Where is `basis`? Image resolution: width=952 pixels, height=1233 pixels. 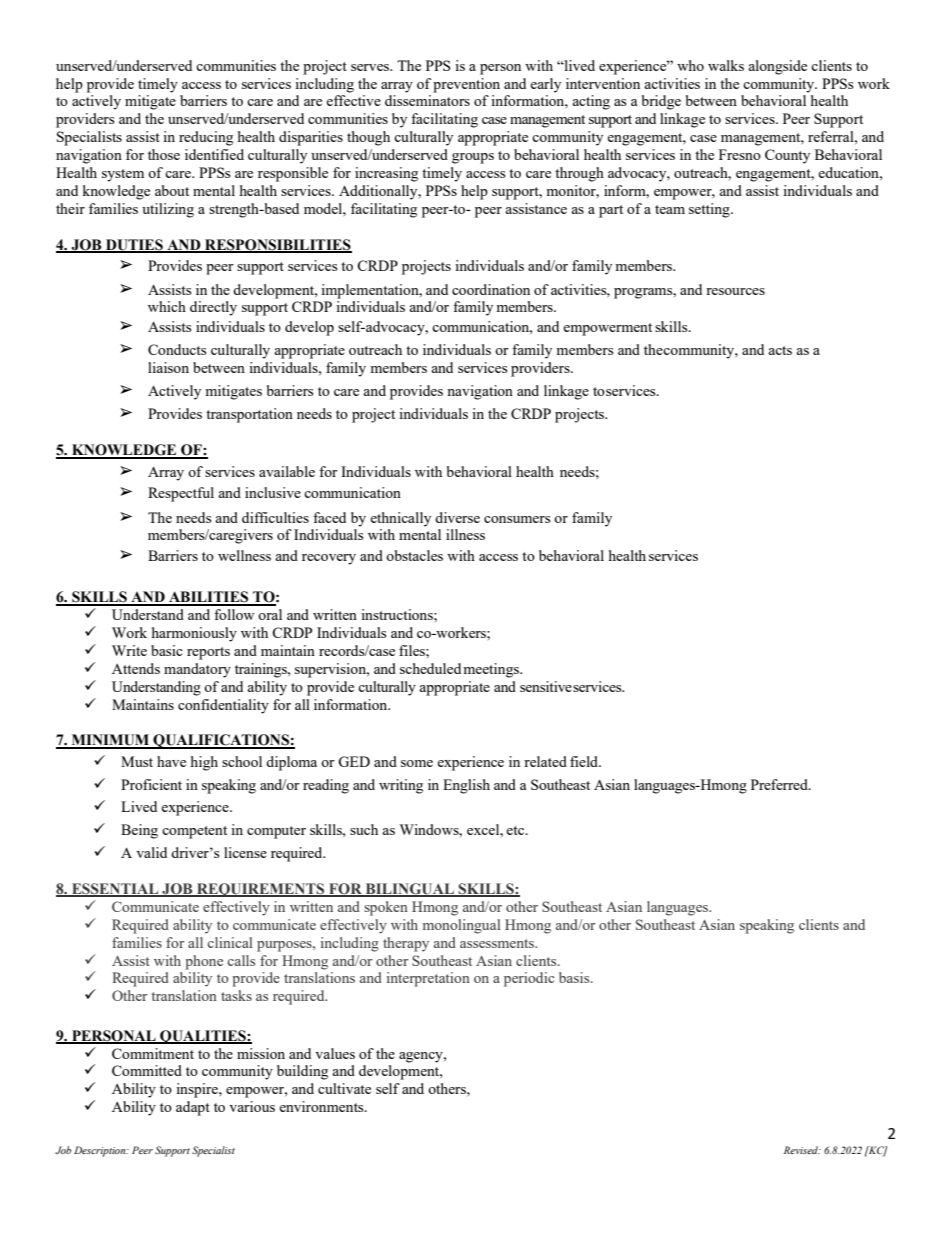
basis is located at coordinates (575, 977).
